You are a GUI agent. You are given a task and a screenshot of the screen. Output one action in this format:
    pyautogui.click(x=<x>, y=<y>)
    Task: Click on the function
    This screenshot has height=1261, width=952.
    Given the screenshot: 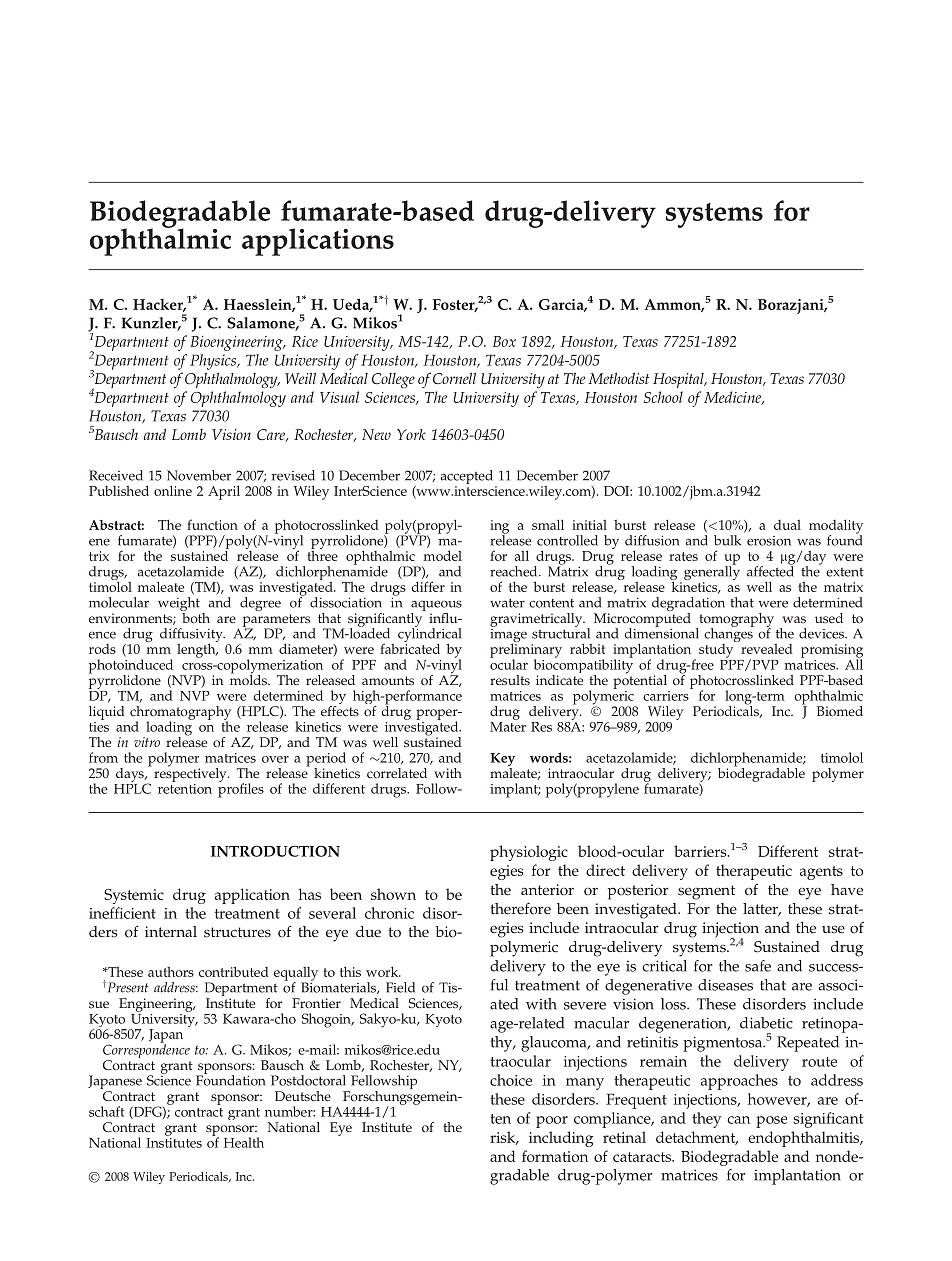 What is the action you would take?
    pyautogui.click(x=212, y=524)
